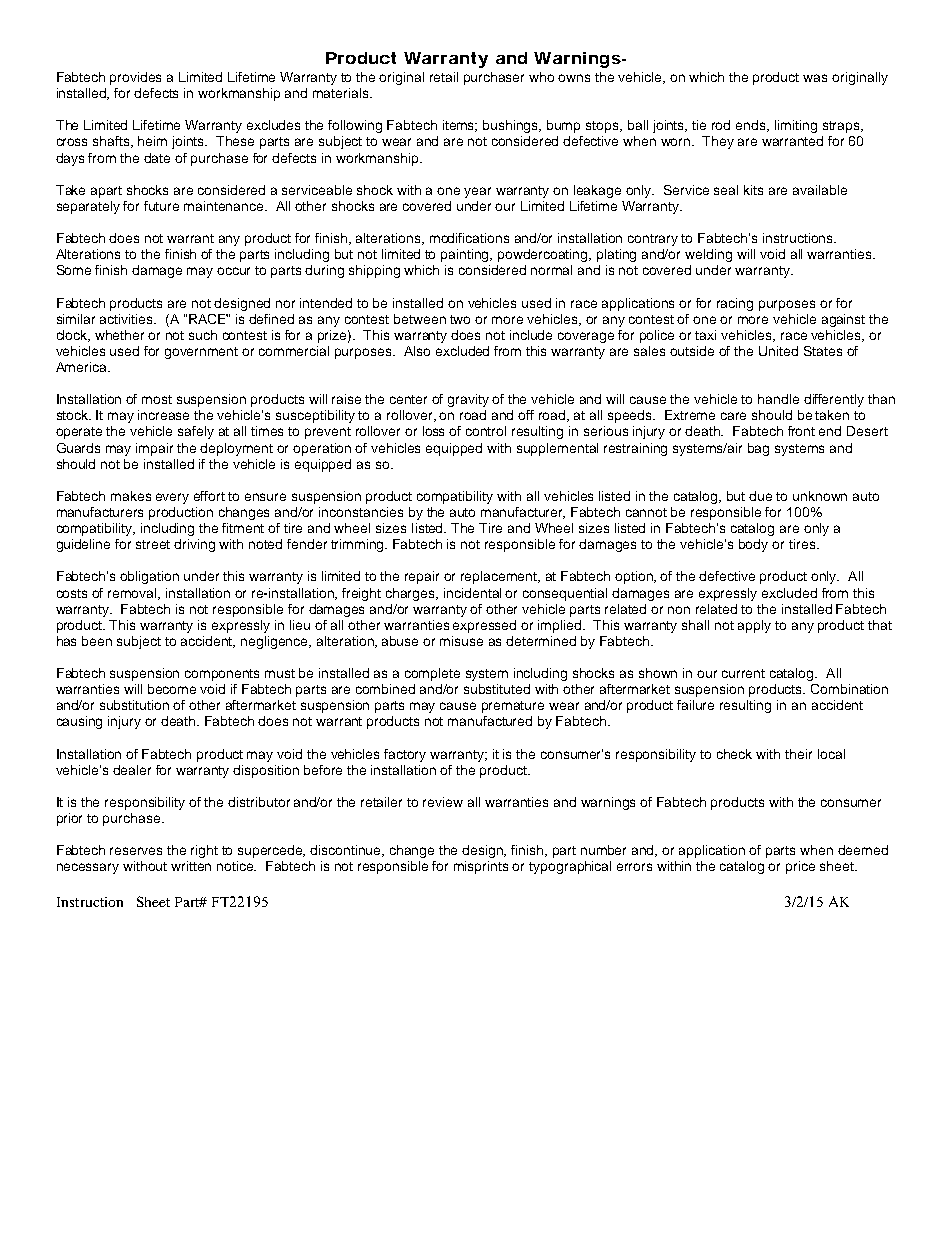 This image has width=952, height=1233. Describe the element at coordinates (796, 126) in the image. I see `limiting` at that location.
